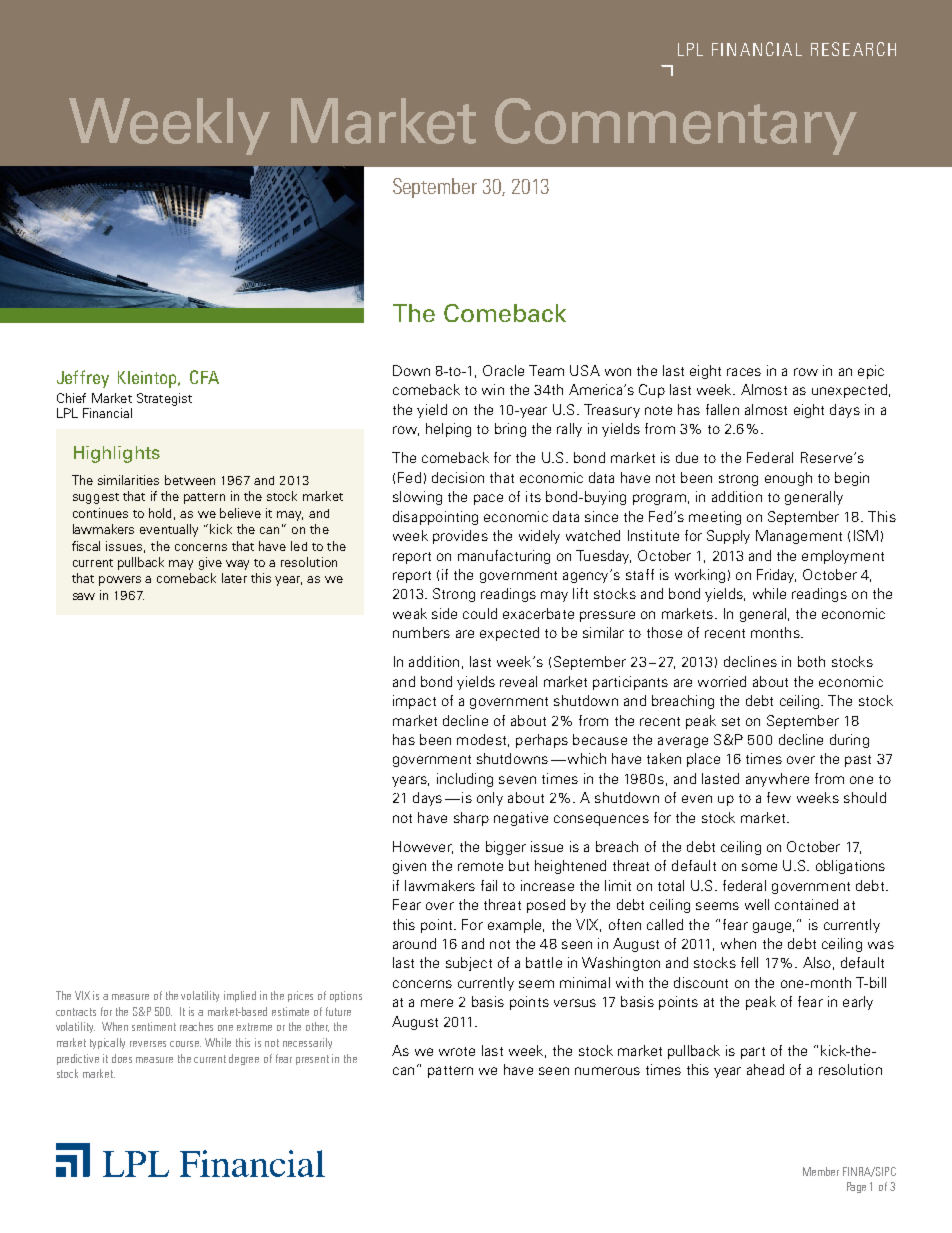 This image has width=952, height=1233. What do you see at coordinates (190, 480) in the image?
I see `between` at bounding box center [190, 480].
